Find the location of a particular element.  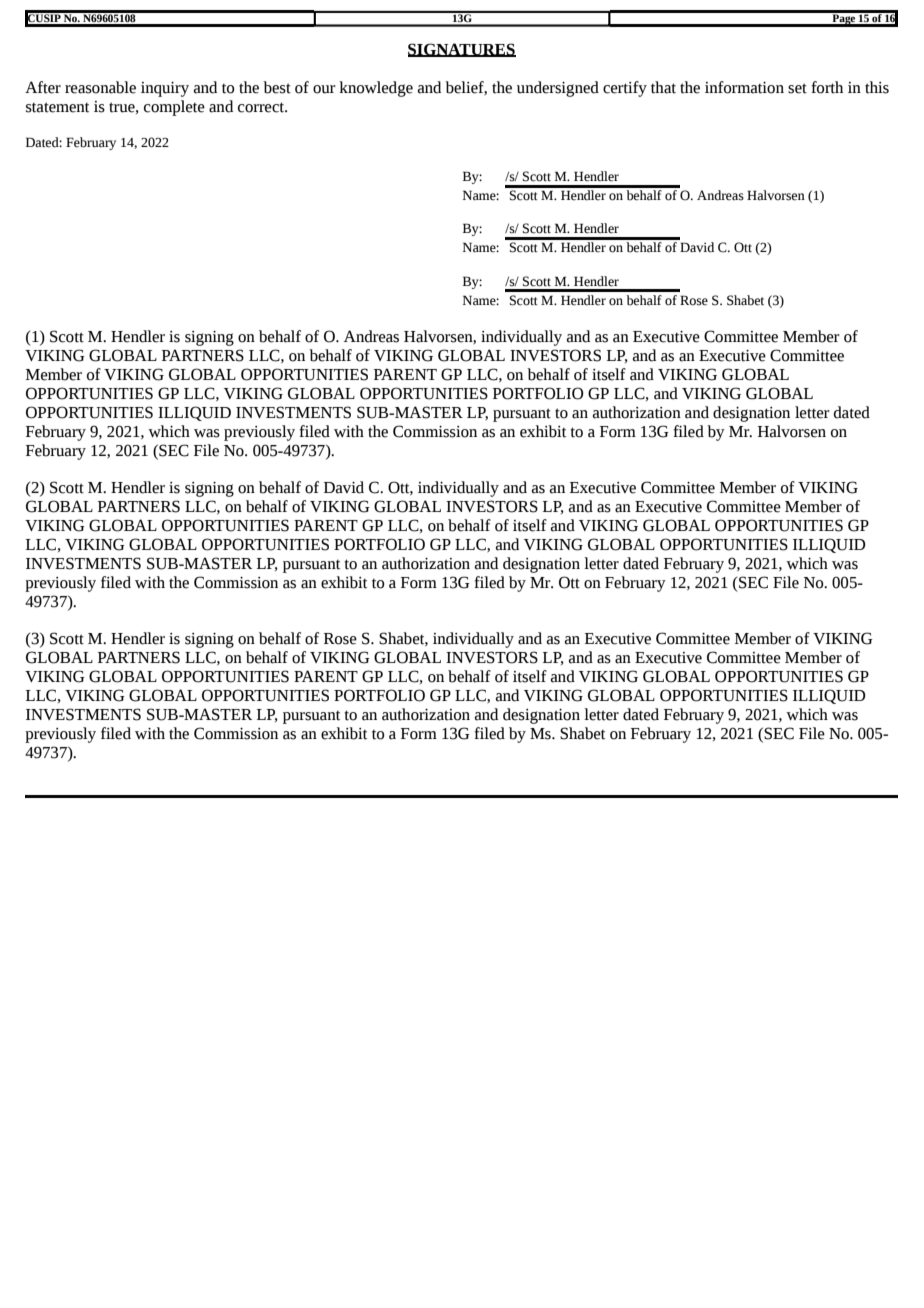

complete is located at coordinates (174, 108).
